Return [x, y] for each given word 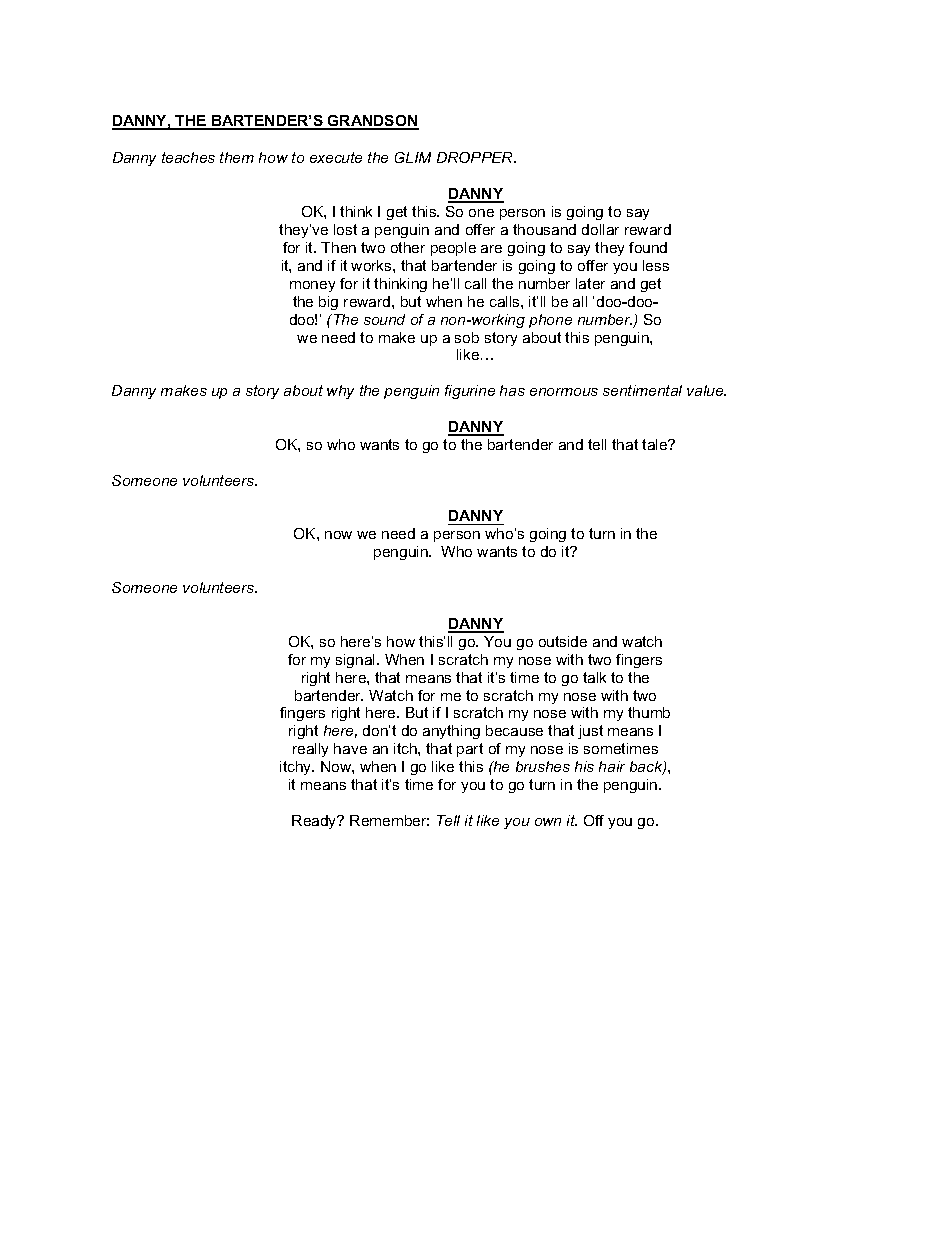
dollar [600, 229]
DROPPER [476, 157]
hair [612, 766]
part [470, 750]
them [237, 157]
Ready [315, 822]
